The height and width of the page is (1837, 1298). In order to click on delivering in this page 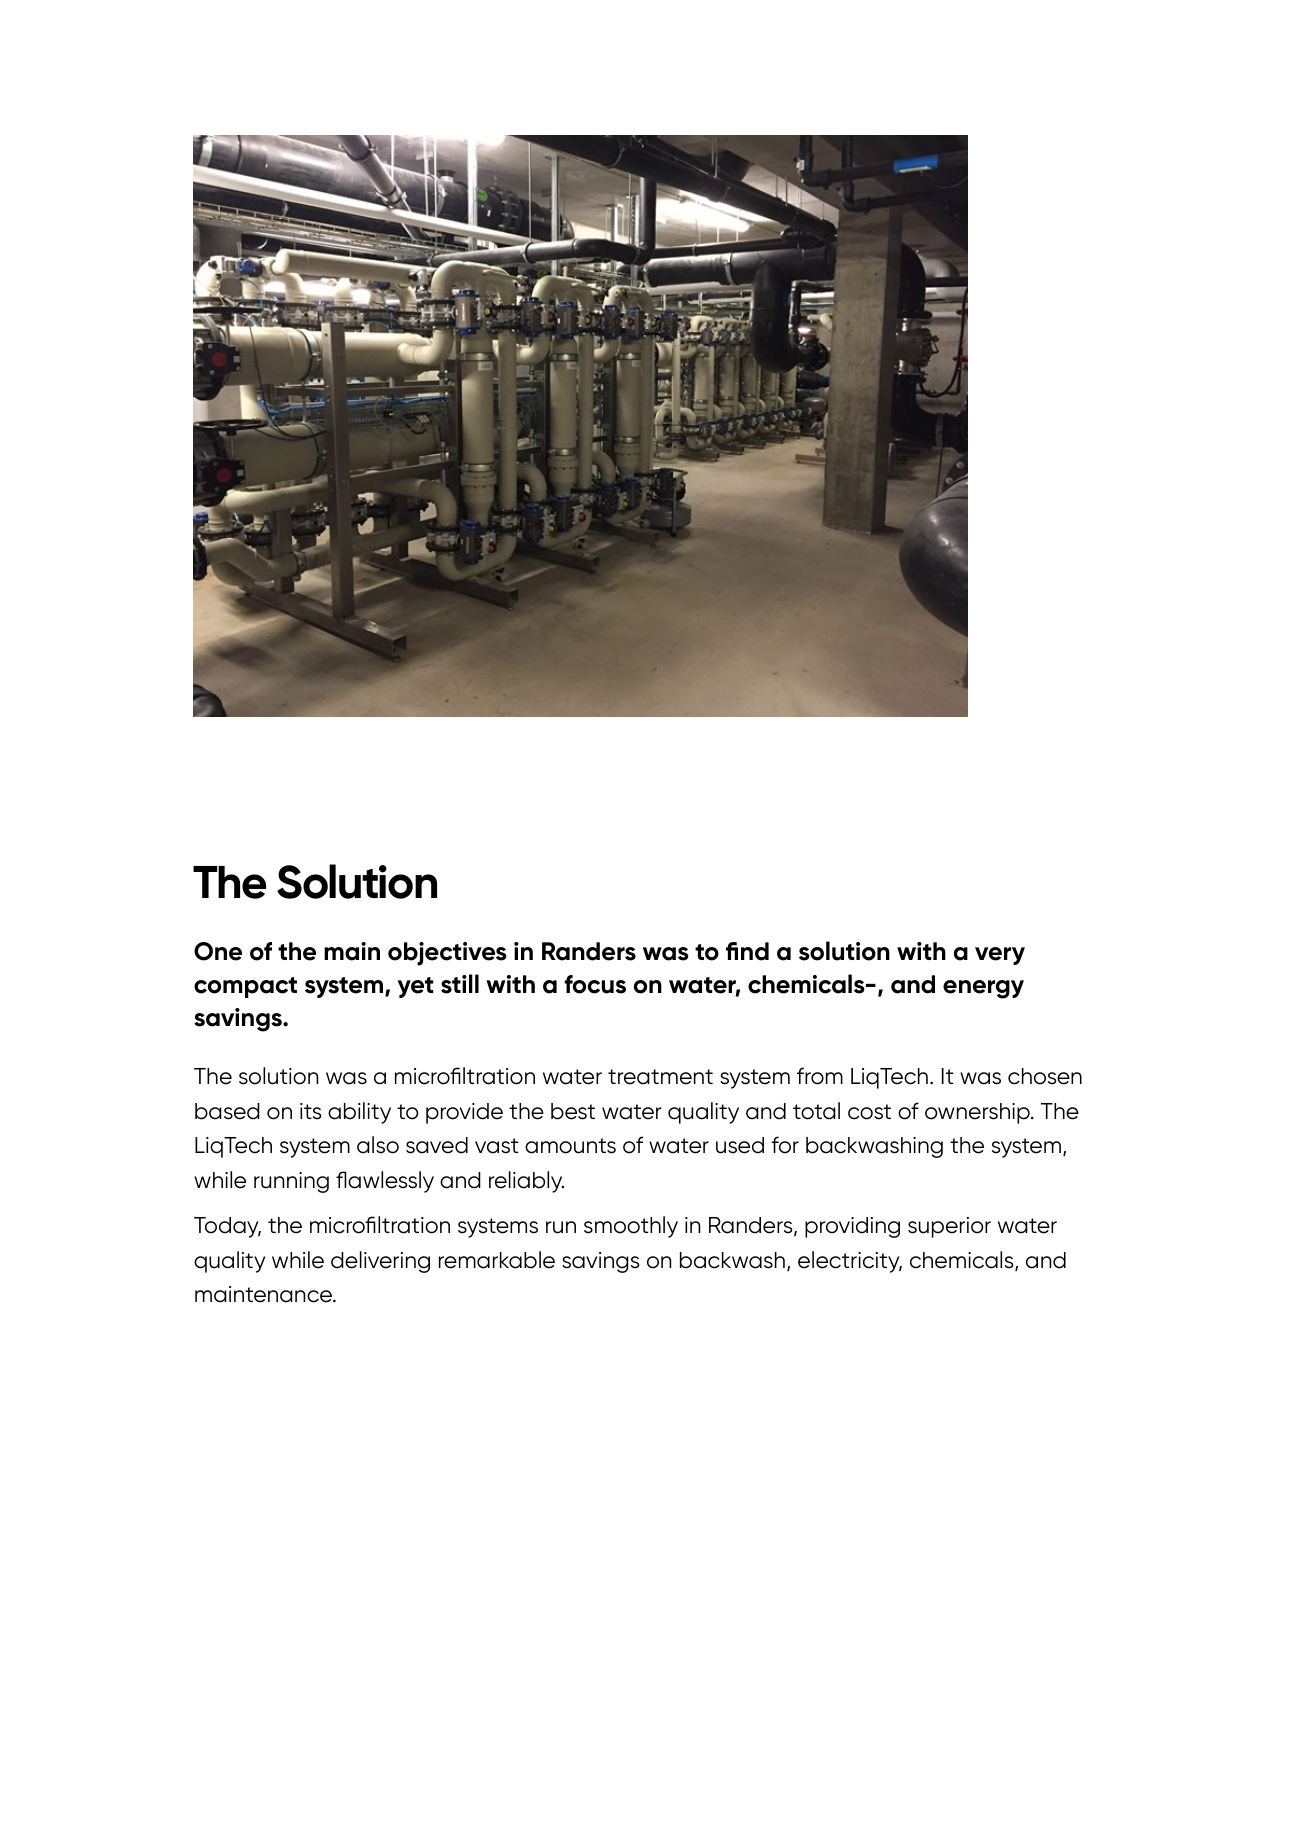, I will do `click(380, 1262)`.
